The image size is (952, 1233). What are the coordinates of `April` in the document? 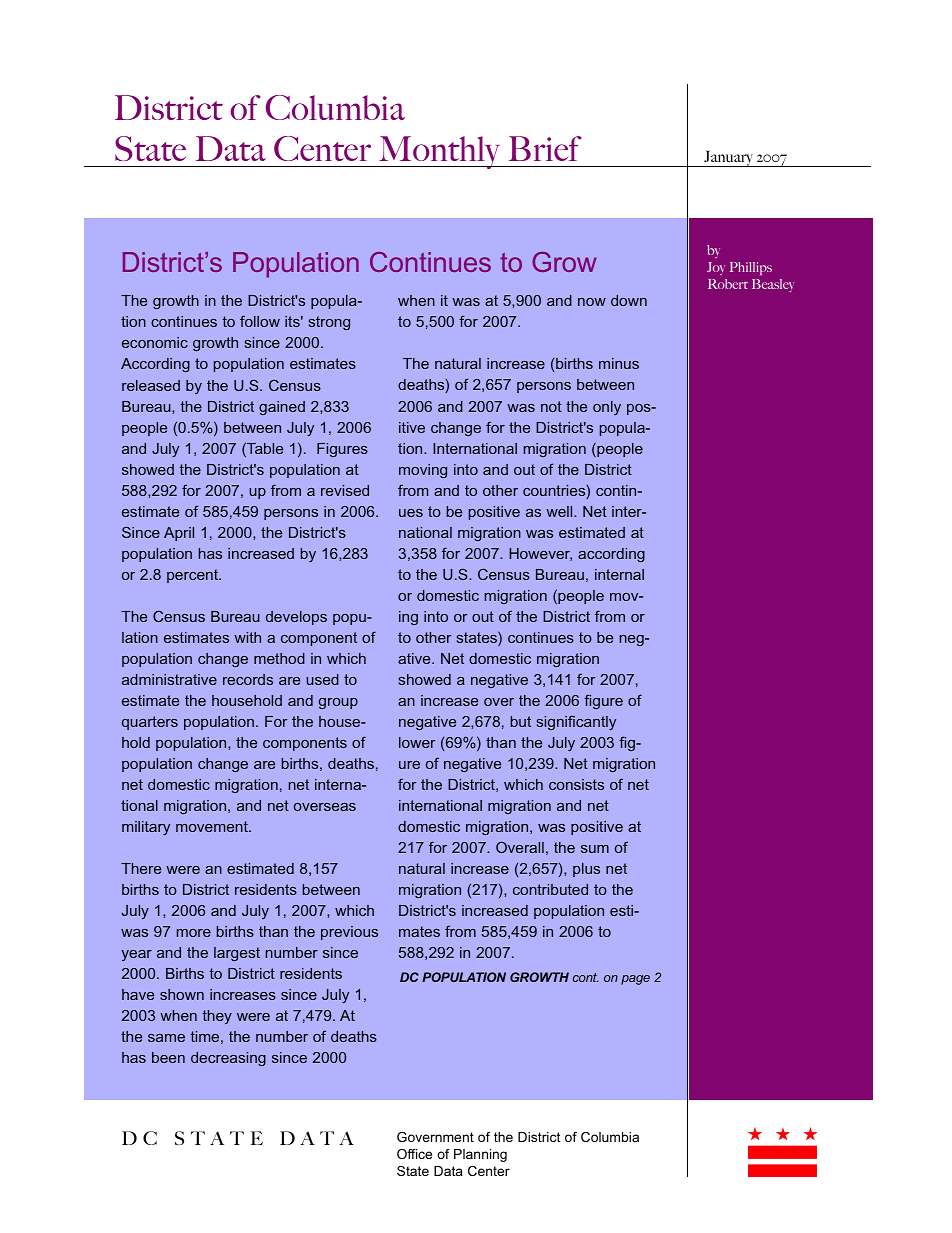 It's located at (179, 534).
